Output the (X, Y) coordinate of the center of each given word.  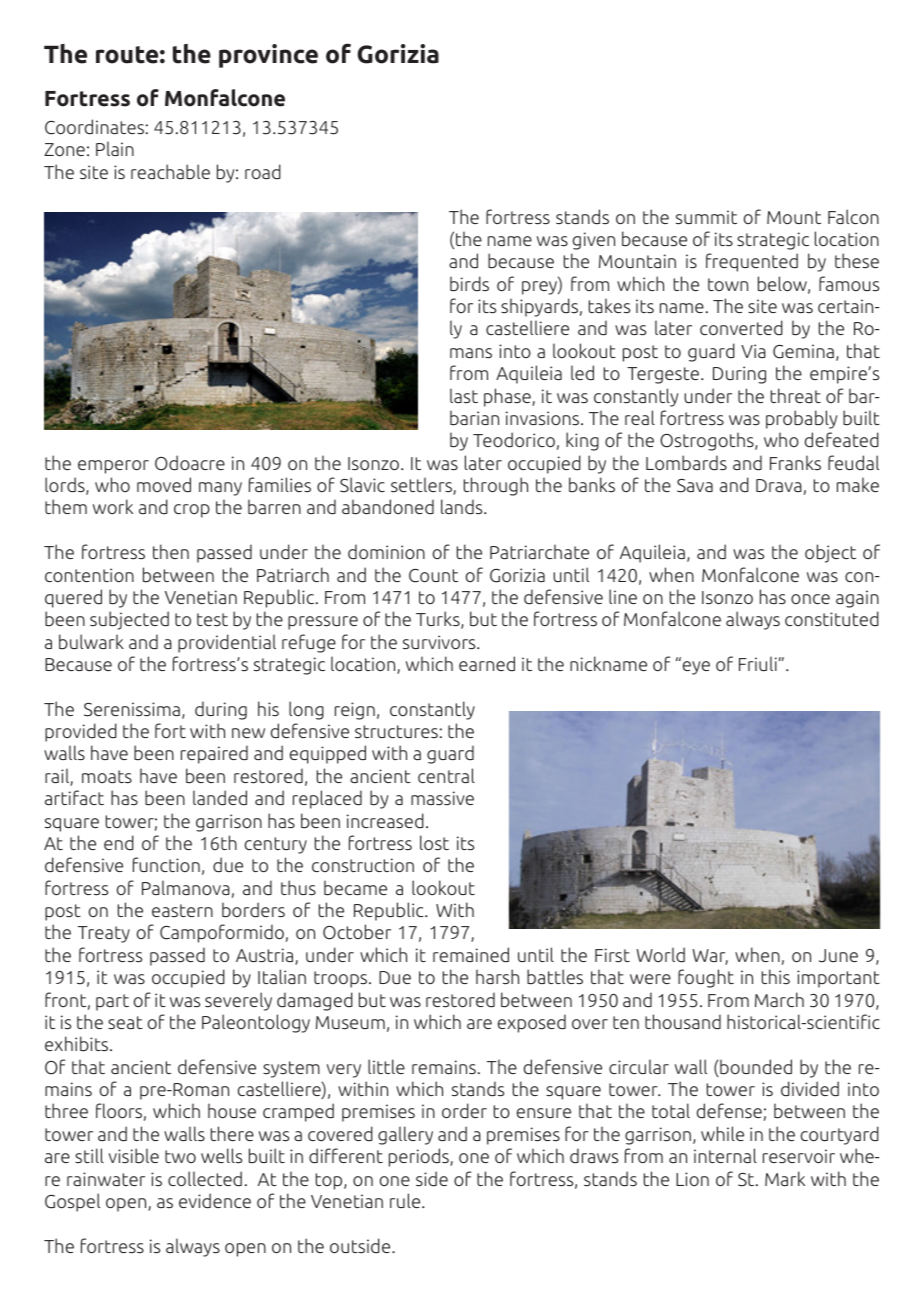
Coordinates (94, 127)
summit (706, 217)
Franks (795, 462)
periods (420, 1157)
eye (695, 667)
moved (164, 485)
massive (442, 798)
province (268, 56)
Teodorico (514, 440)
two (180, 1156)
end (119, 842)
